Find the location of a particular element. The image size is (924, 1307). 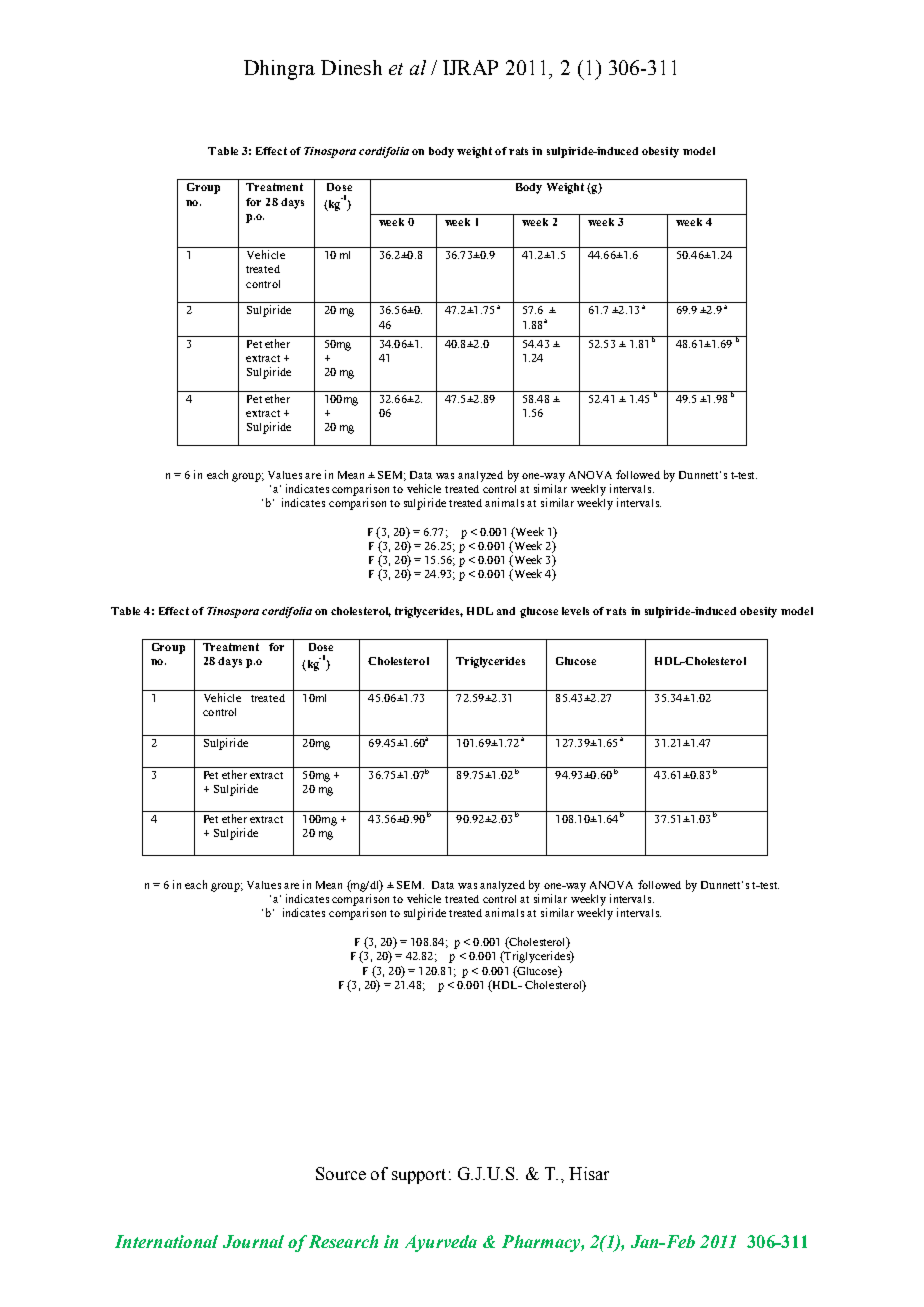

Journal is located at coordinates (253, 1241).
